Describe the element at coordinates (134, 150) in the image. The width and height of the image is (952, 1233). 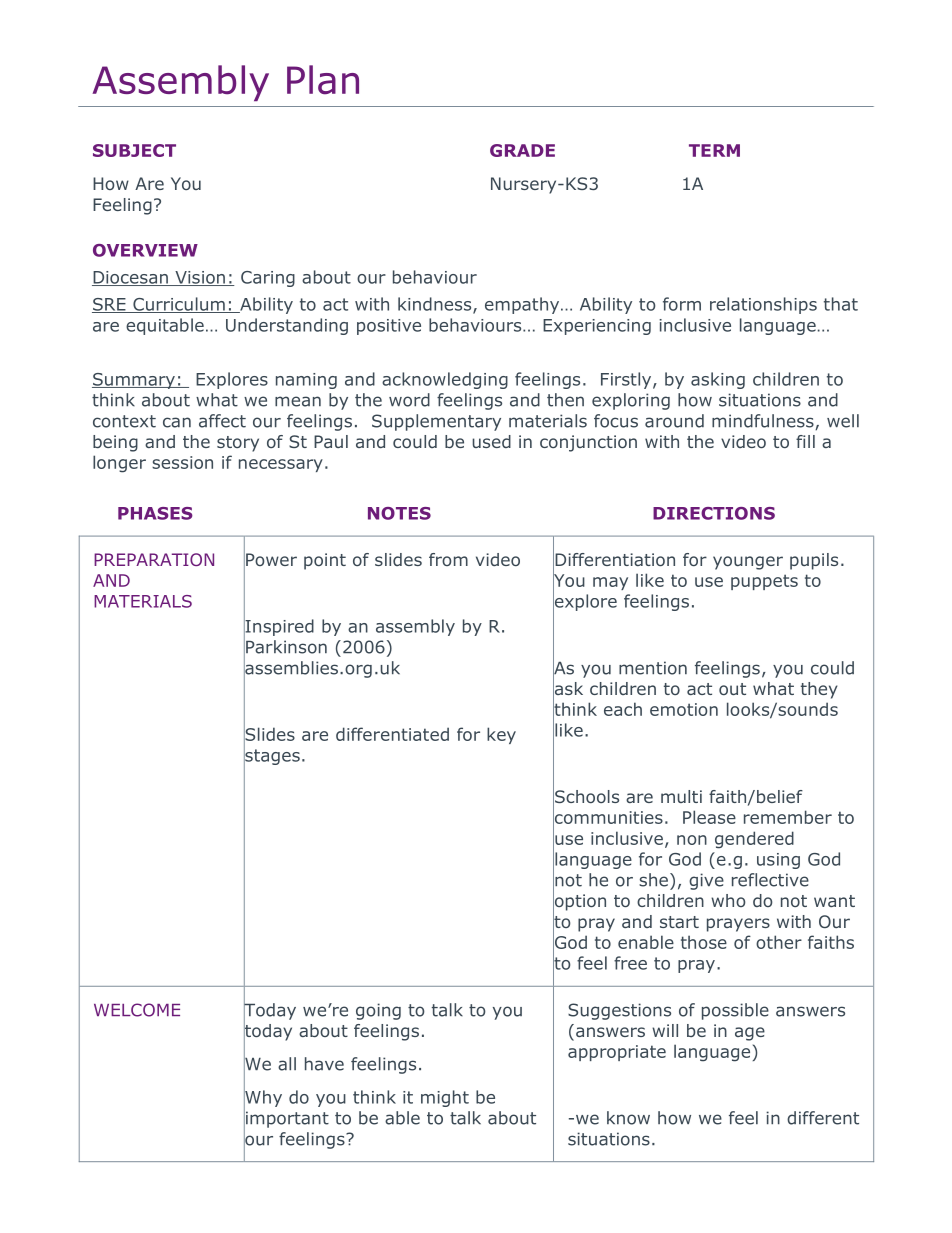
I see `SUBJECT` at that location.
